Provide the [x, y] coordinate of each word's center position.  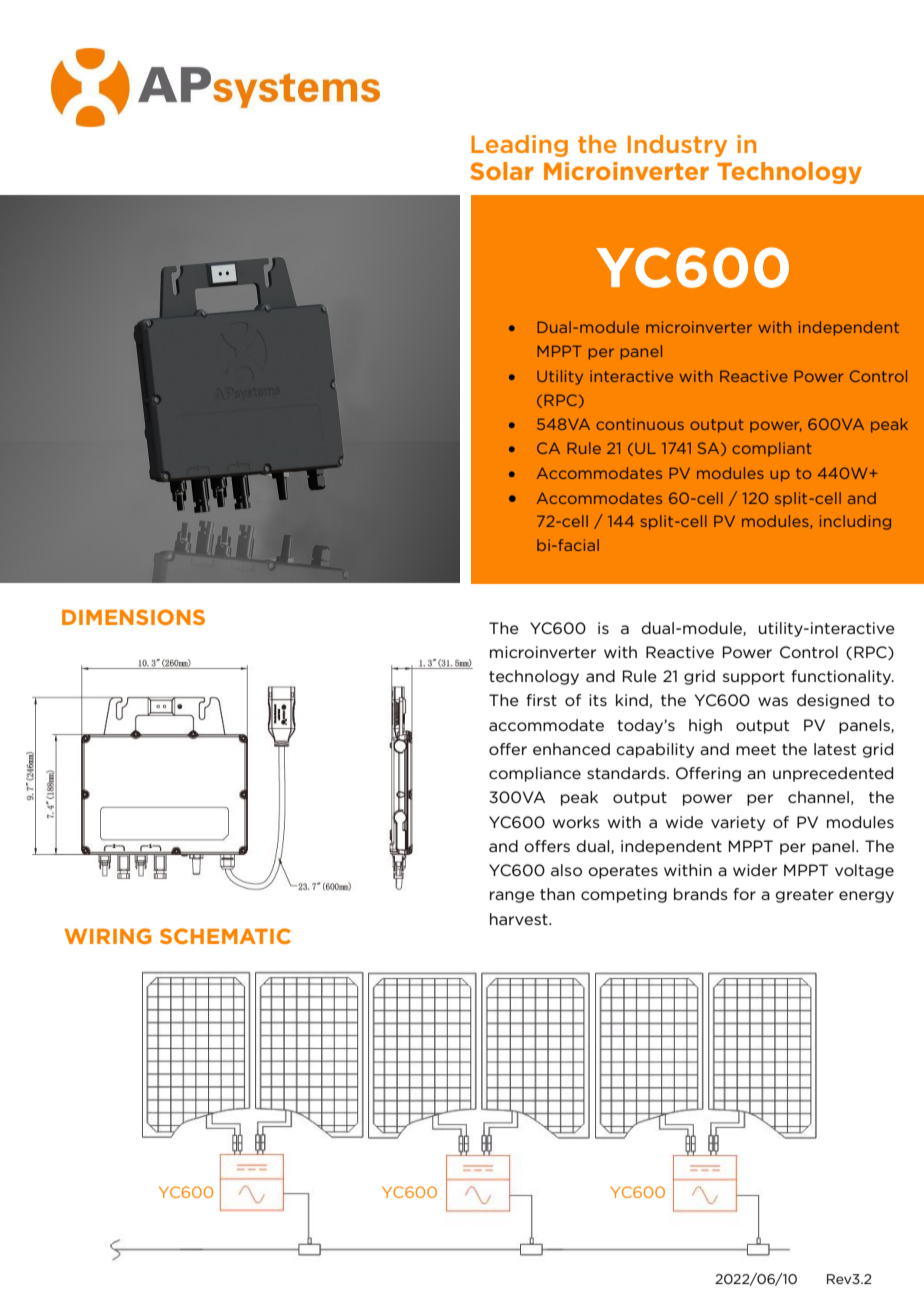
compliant [771, 449]
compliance [535, 774]
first [541, 700]
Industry [677, 146]
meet [756, 749]
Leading [519, 146]
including [855, 522]
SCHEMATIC [225, 936]
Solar [502, 171]
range [512, 897]
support [754, 678]
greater [804, 896]
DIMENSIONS [133, 617]
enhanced [571, 749]
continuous [640, 424]
